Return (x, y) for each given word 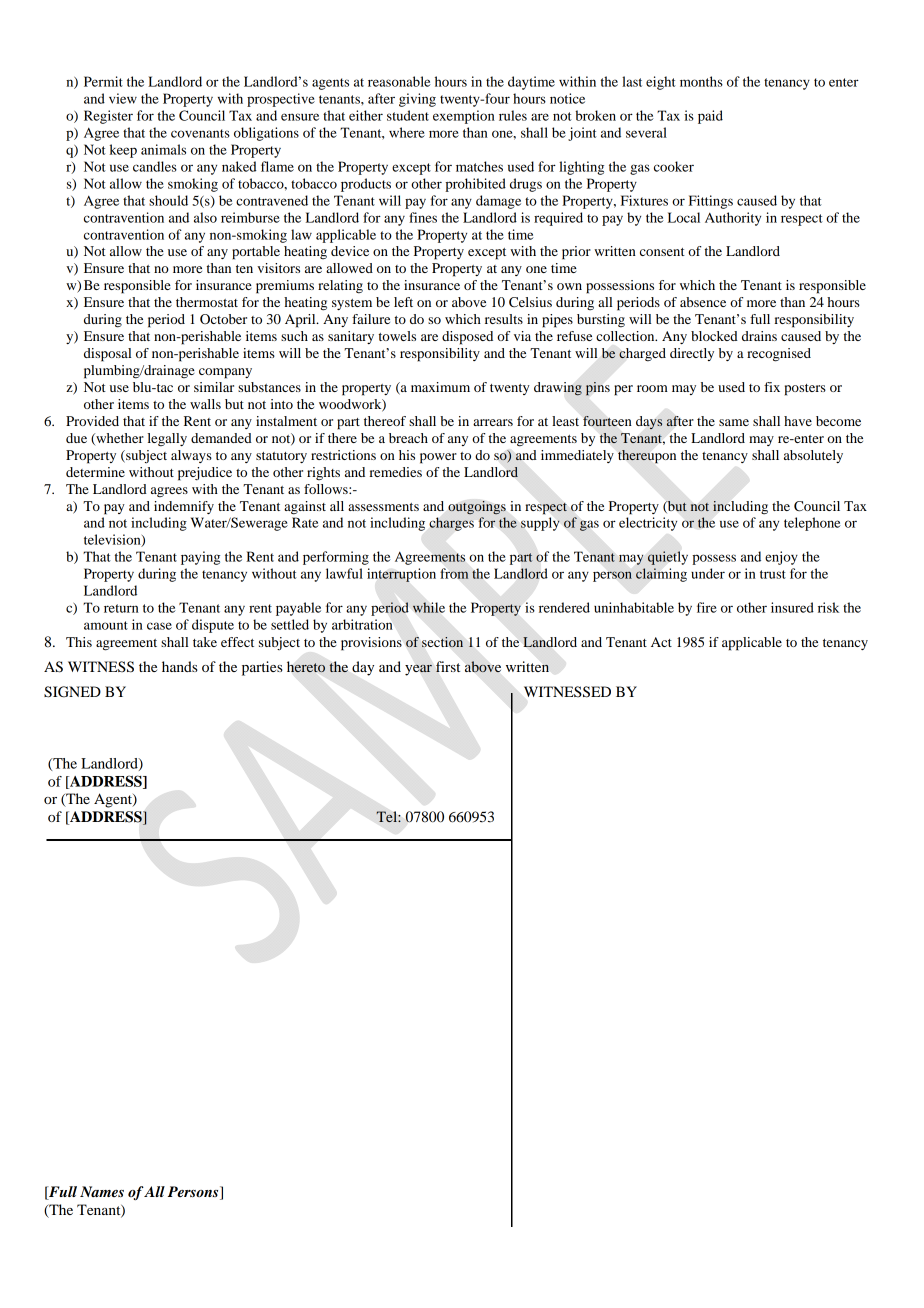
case (159, 626)
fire (707, 607)
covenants (200, 133)
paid (710, 117)
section (442, 642)
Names (102, 1191)
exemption (464, 117)
